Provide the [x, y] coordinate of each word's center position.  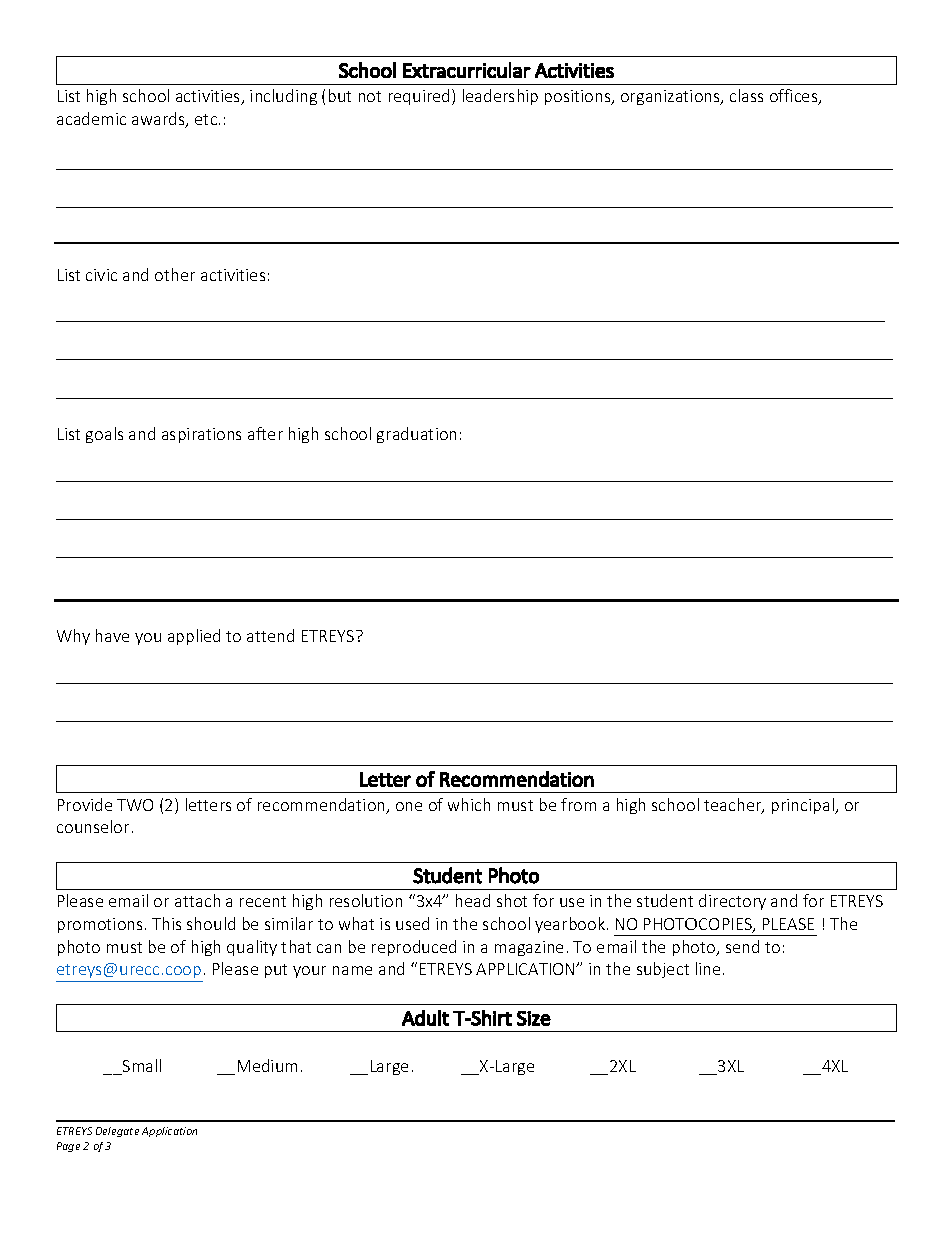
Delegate [117, 1132]
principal [804, 806]
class [746, 95]
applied [194, 637]
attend [270, 635]
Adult [425, 1018]
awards [159, 120]
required [421, 97]
